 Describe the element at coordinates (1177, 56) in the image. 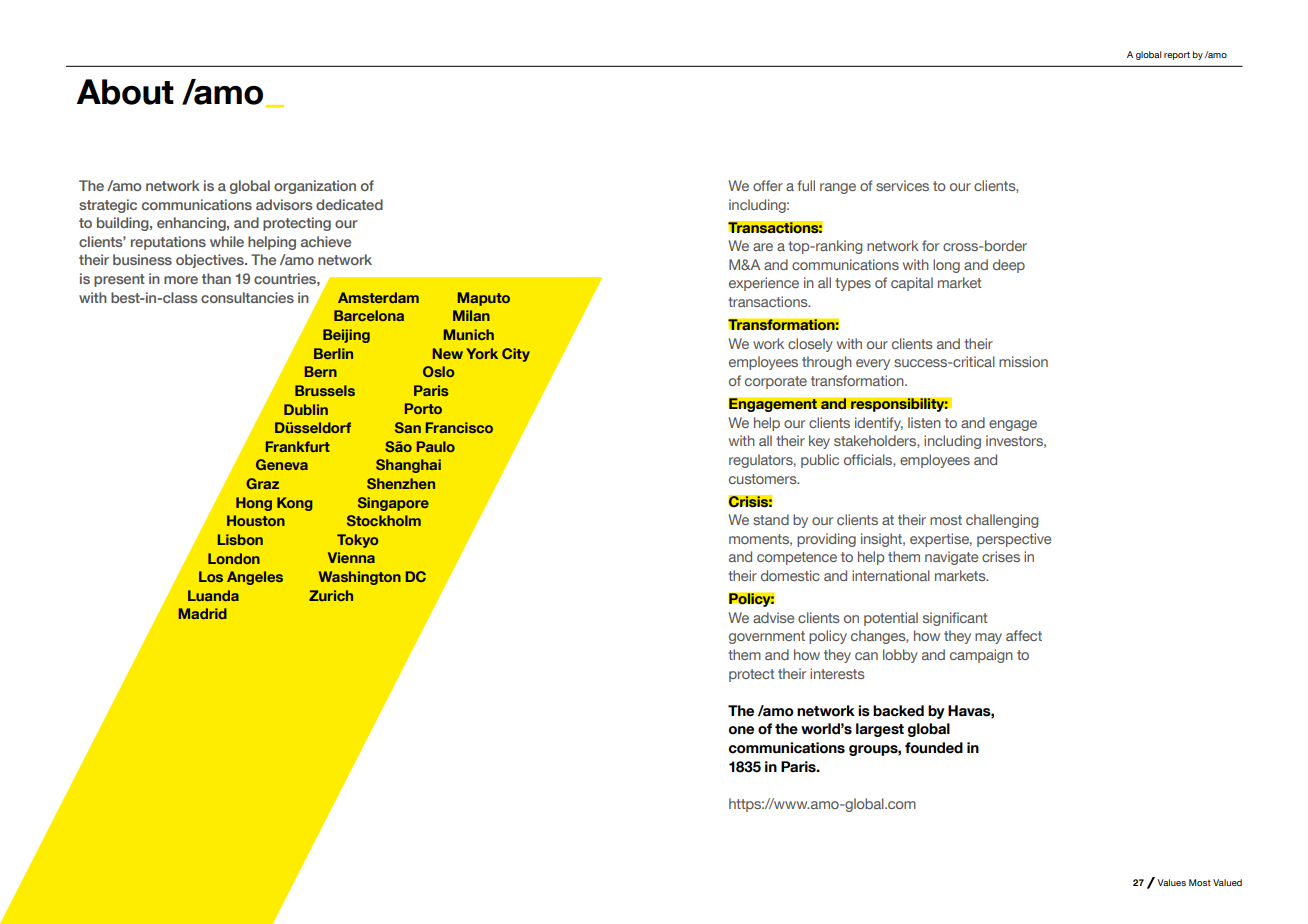

I see `report` at that location.
